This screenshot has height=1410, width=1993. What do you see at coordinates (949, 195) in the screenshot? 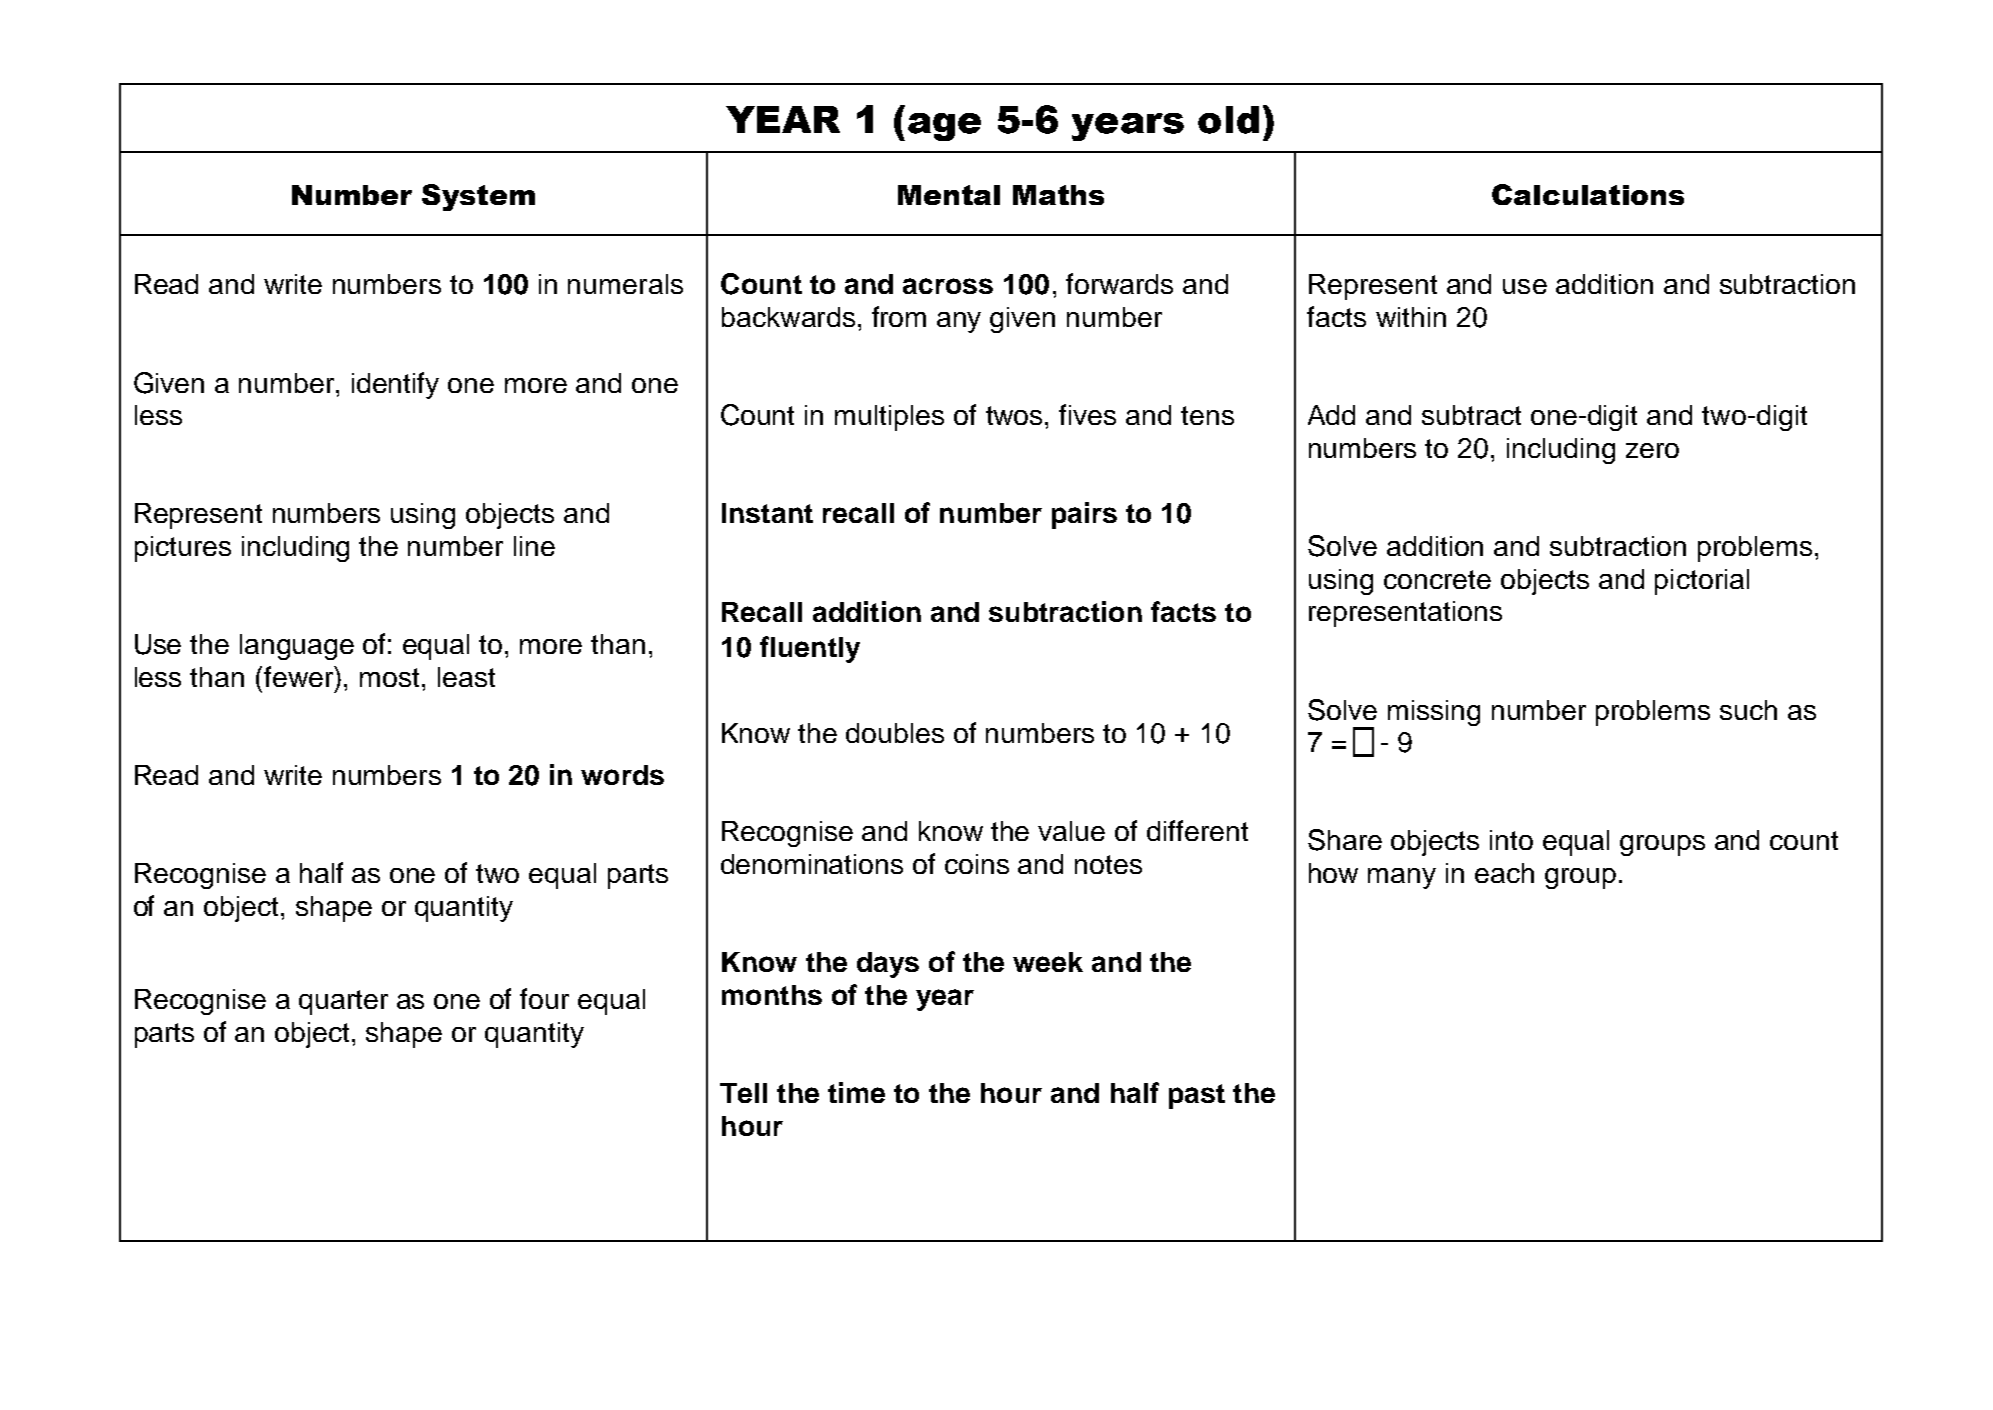
I see `Mental` at bounding box center [949, 195].
